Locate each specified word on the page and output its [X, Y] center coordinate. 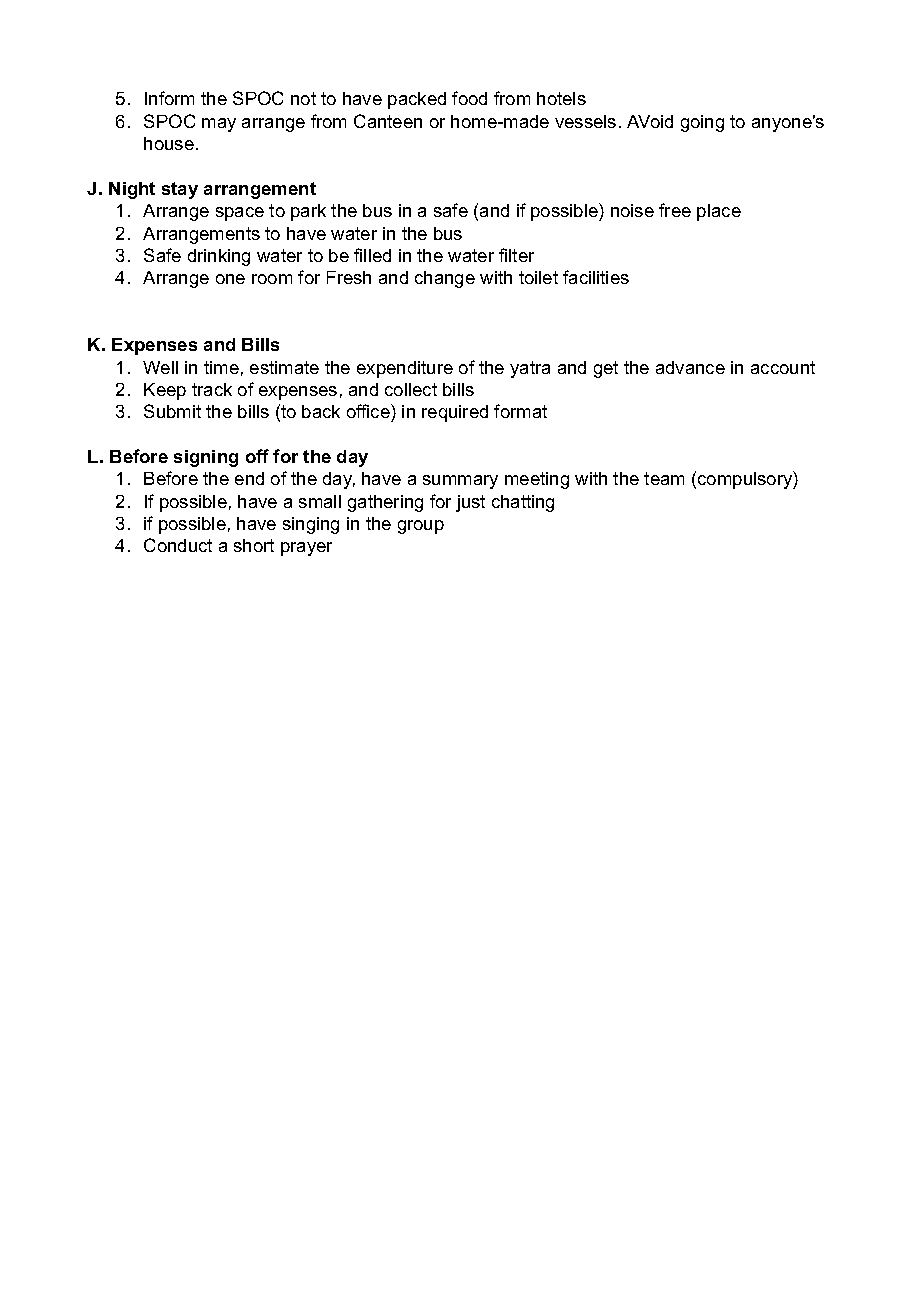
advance [690, 367]
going [702, 123]
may [219, 125]
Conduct [178, 545]
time [221, 367]
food [469, 98]
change [445, 279]
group [421, 527]
